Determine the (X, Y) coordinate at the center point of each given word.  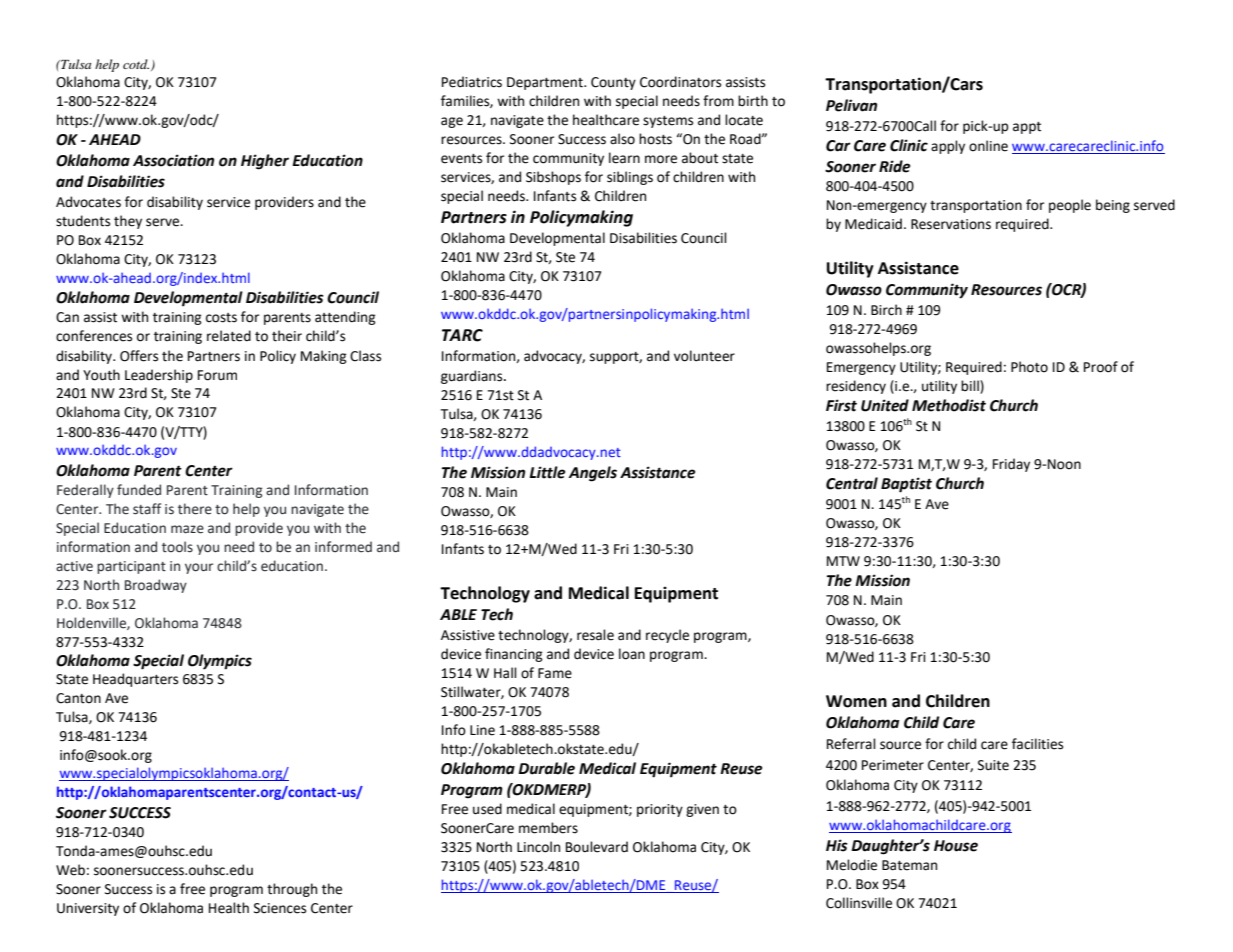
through (292, 890)
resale (595, 635)
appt (1027, 128)
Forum (217, 375)
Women (856, 701)
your (199, 568)
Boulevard (597, 847)
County (613, 83)
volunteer (704, 356)
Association (173, 160)
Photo (1029, 367)
